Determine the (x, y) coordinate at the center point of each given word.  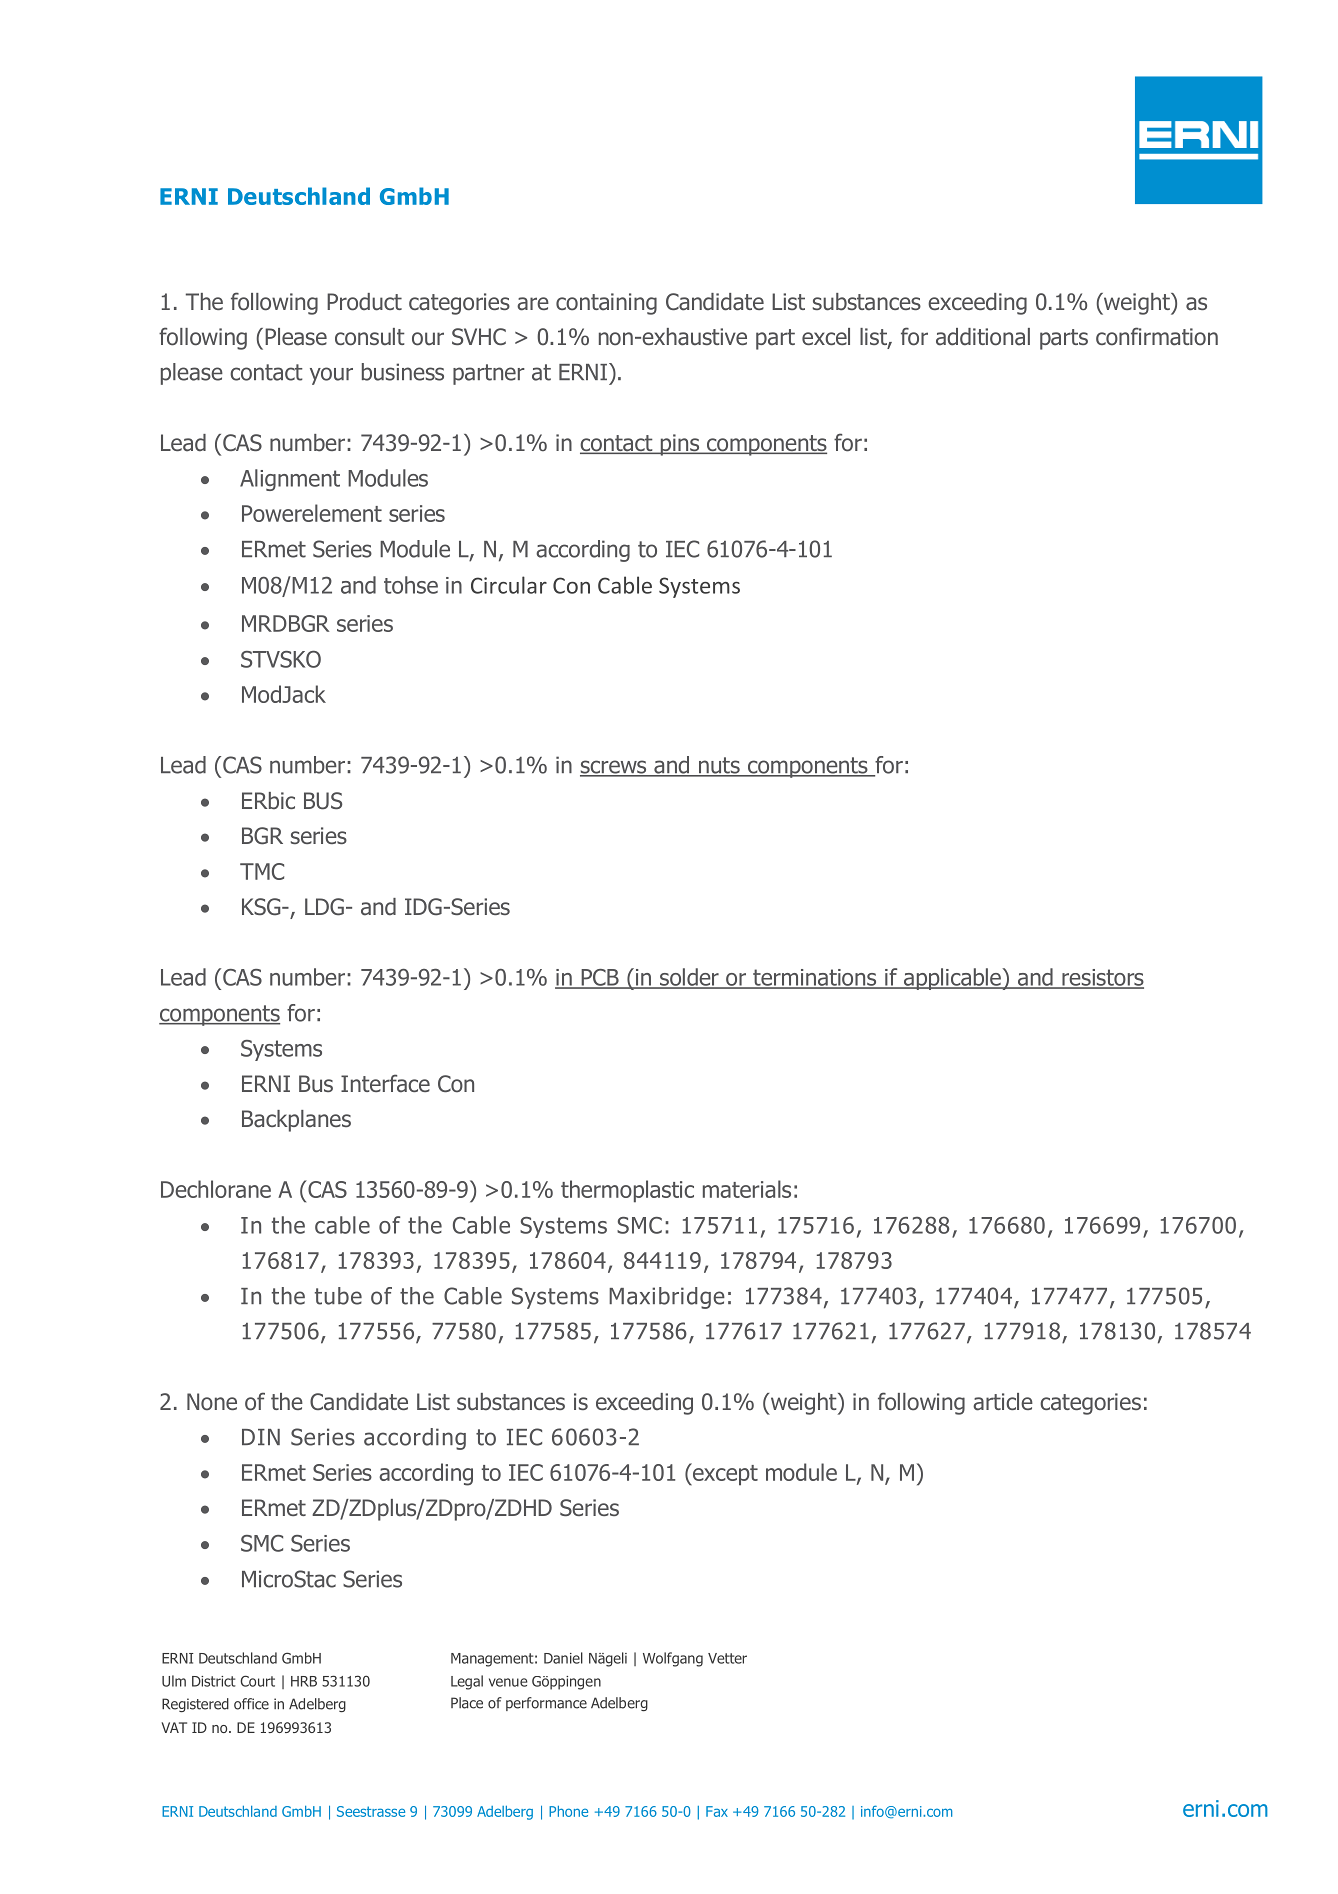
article (1003, 1402)
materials (747, 1189)
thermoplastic (627, 1191)
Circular (509, 585)
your (331, 376)
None (212, 1402)
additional (983, 337)
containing (606, 304)
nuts (719, 766)
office (251, 1704)
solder (689, 978)
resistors (1102, 978)
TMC (262, 871)
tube (338, 1296)
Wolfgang (673, 1659)
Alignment (290, 480)
